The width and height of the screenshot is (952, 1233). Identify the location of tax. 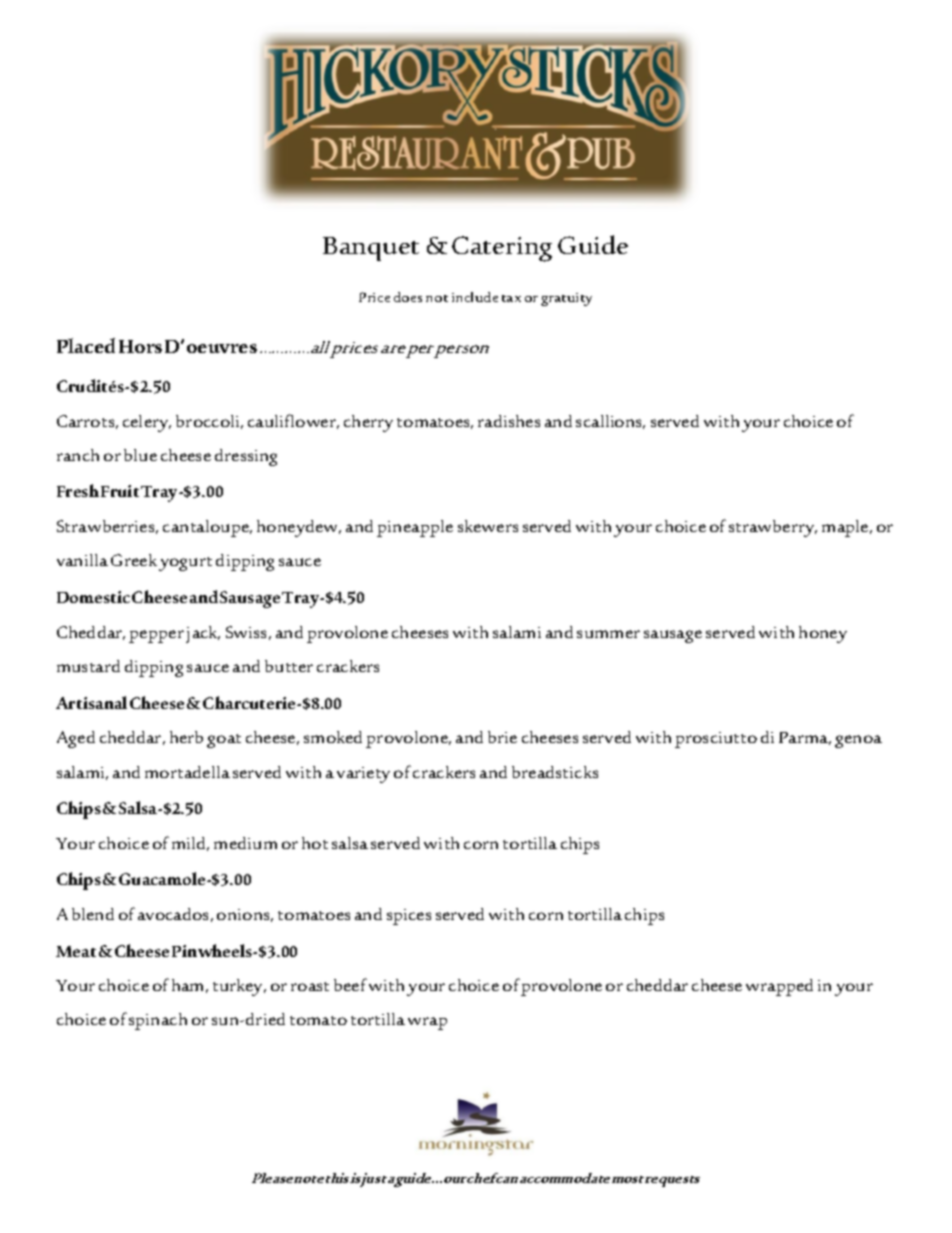
(511, 298).
